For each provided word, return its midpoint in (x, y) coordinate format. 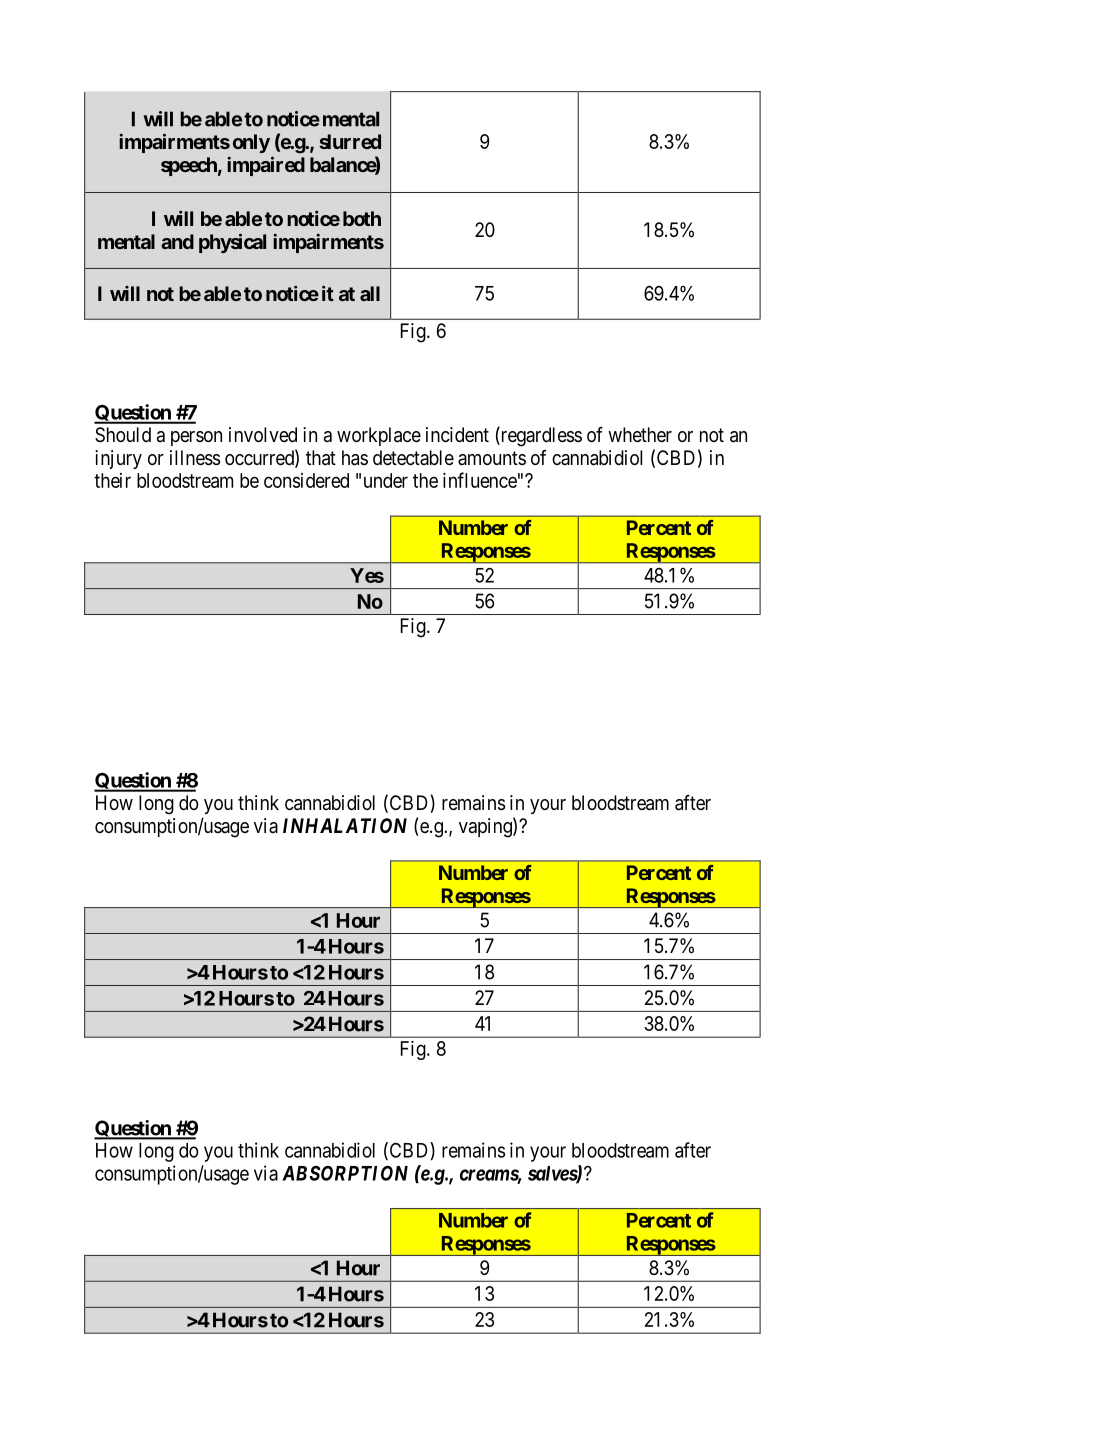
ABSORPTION (345, 1173)
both (362, 218)
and (177, 241)
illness (195, 458)
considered (306, 480)
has (355, 458)
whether (640, 435)
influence (480, 480)
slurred (350, 141)
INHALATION (345, 825)
